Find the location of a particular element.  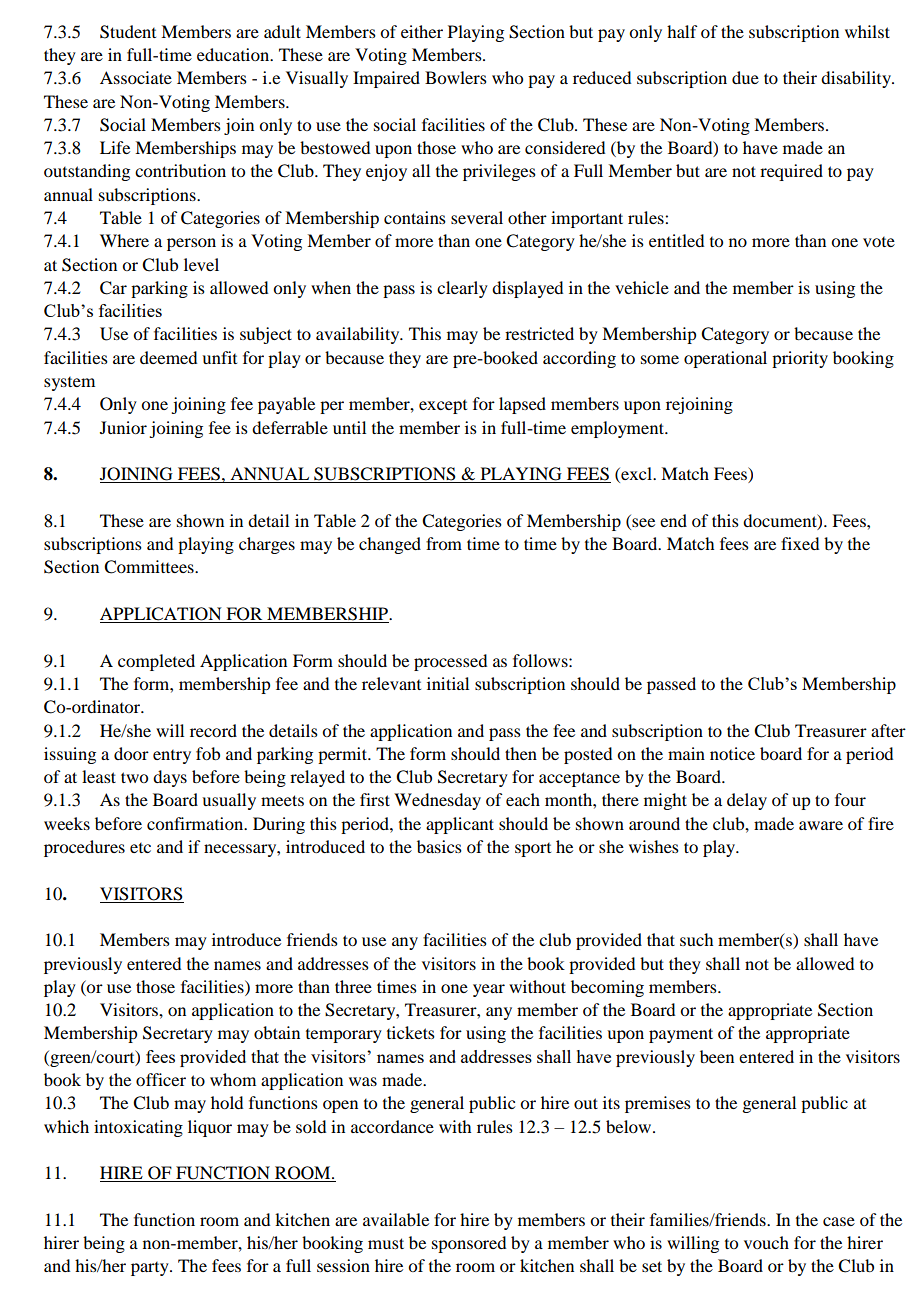

processed is located at coordinates (450, 662).
